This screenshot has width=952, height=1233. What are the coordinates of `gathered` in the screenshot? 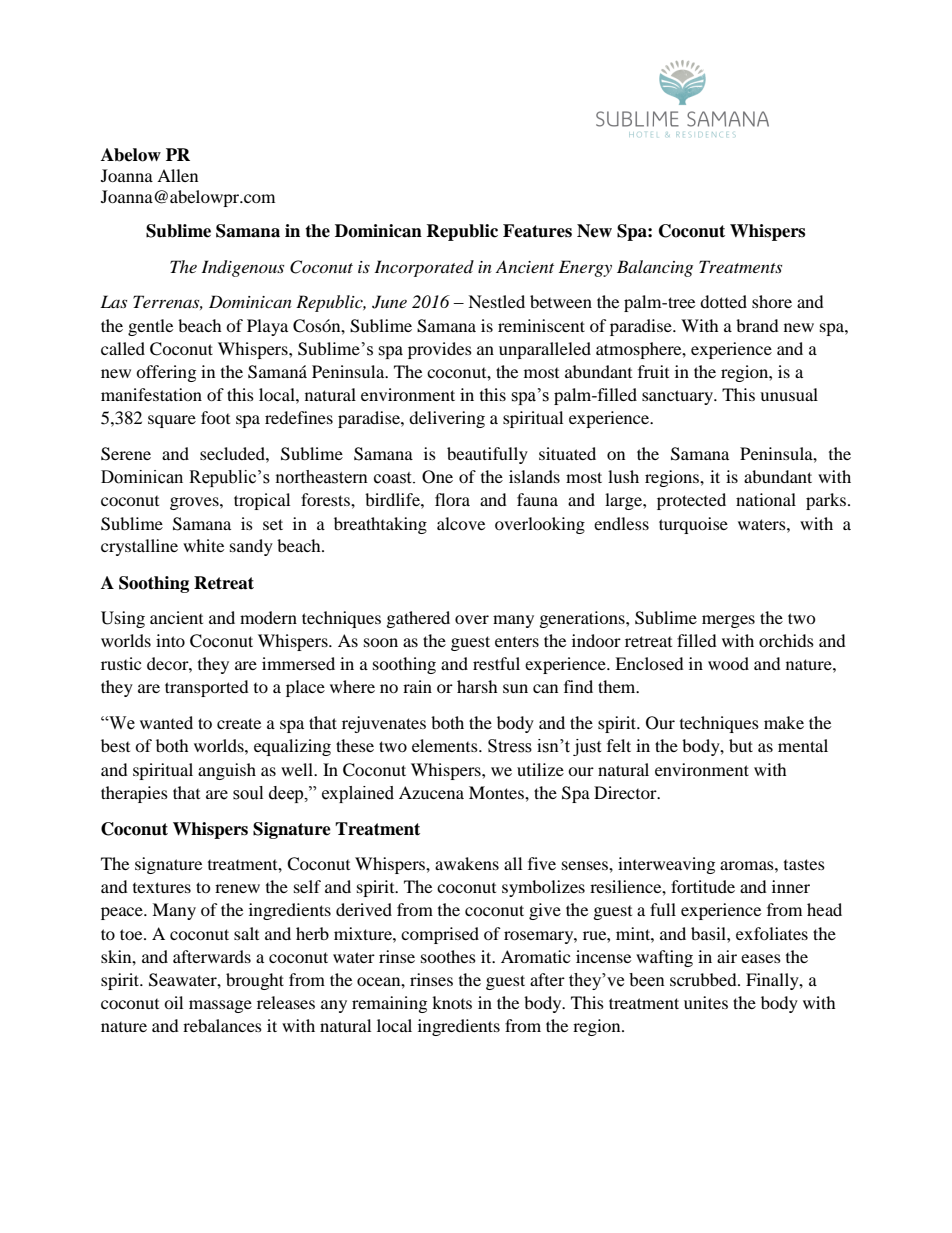 It's located at (418, 619).
